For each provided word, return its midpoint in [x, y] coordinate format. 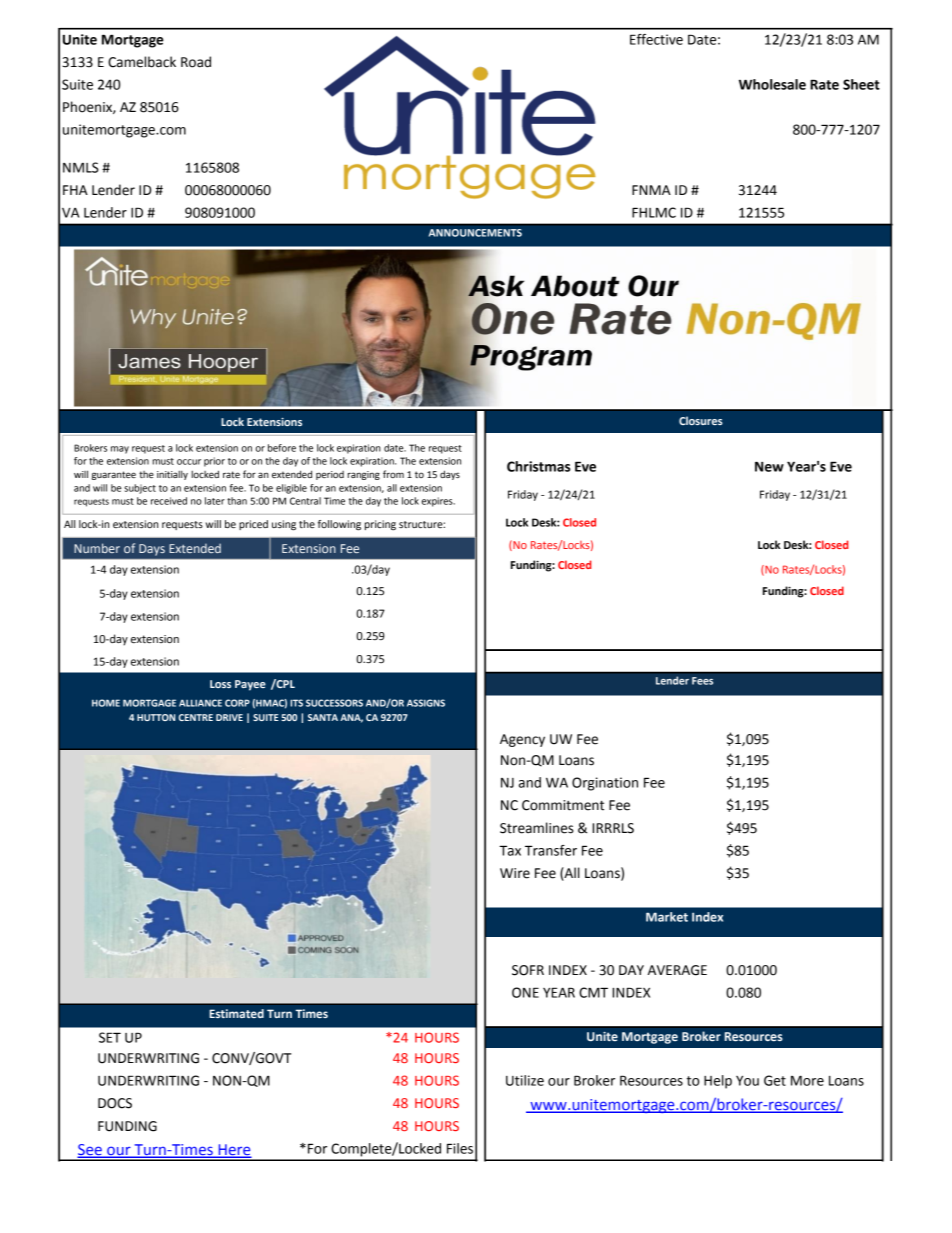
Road [196, 62]
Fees [702, 681]
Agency [522, 740]
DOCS [115, 1103]
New [769, 466]
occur [189, 462]
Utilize [525, 1080]
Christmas [539, 466]
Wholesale [772, 84]
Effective [656, 39]
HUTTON [156, 717]
